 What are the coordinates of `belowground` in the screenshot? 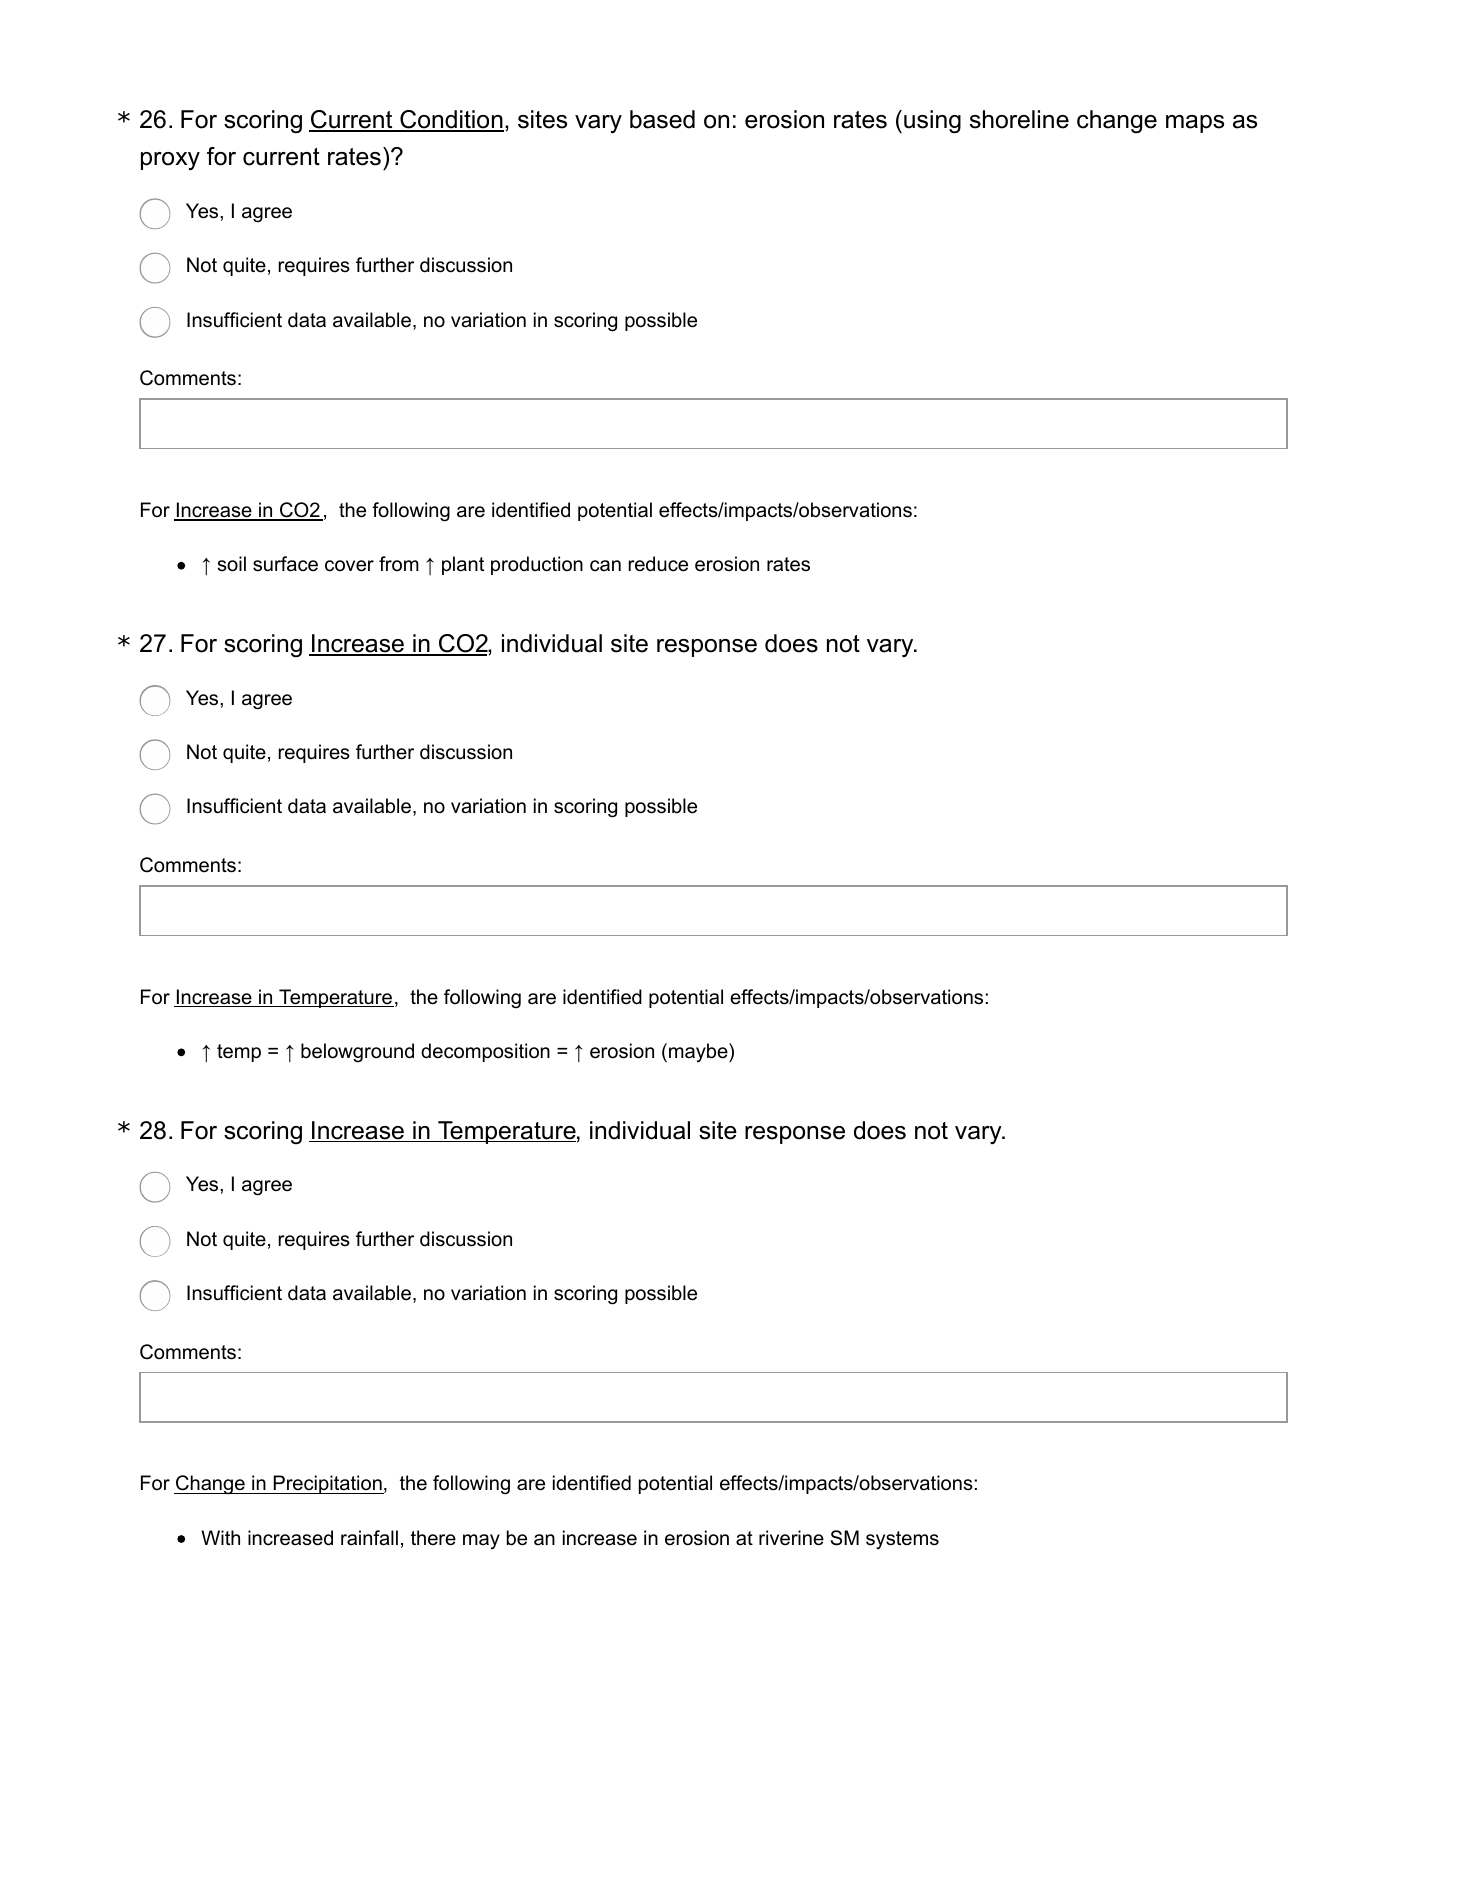 It's located at (357, 1052).
